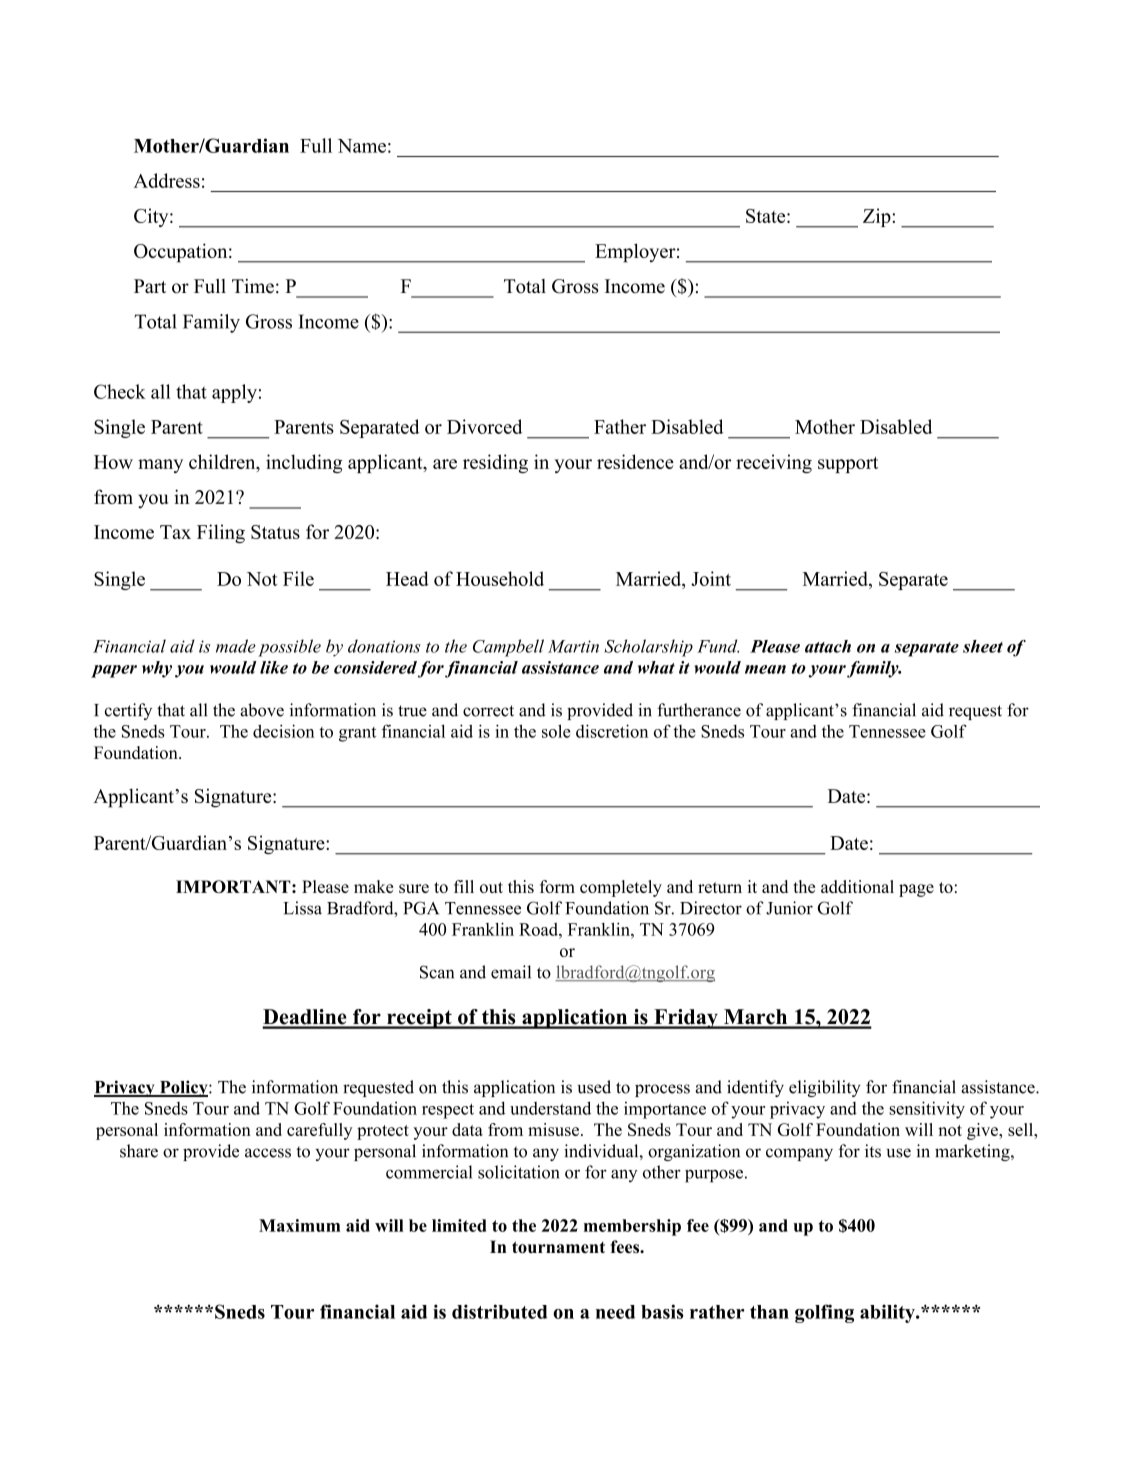 The height and width of the screenshot is (1467, 1134). Describe the element at coordinates (878, 217) in the screenshot. I see `Zip` at that location.
